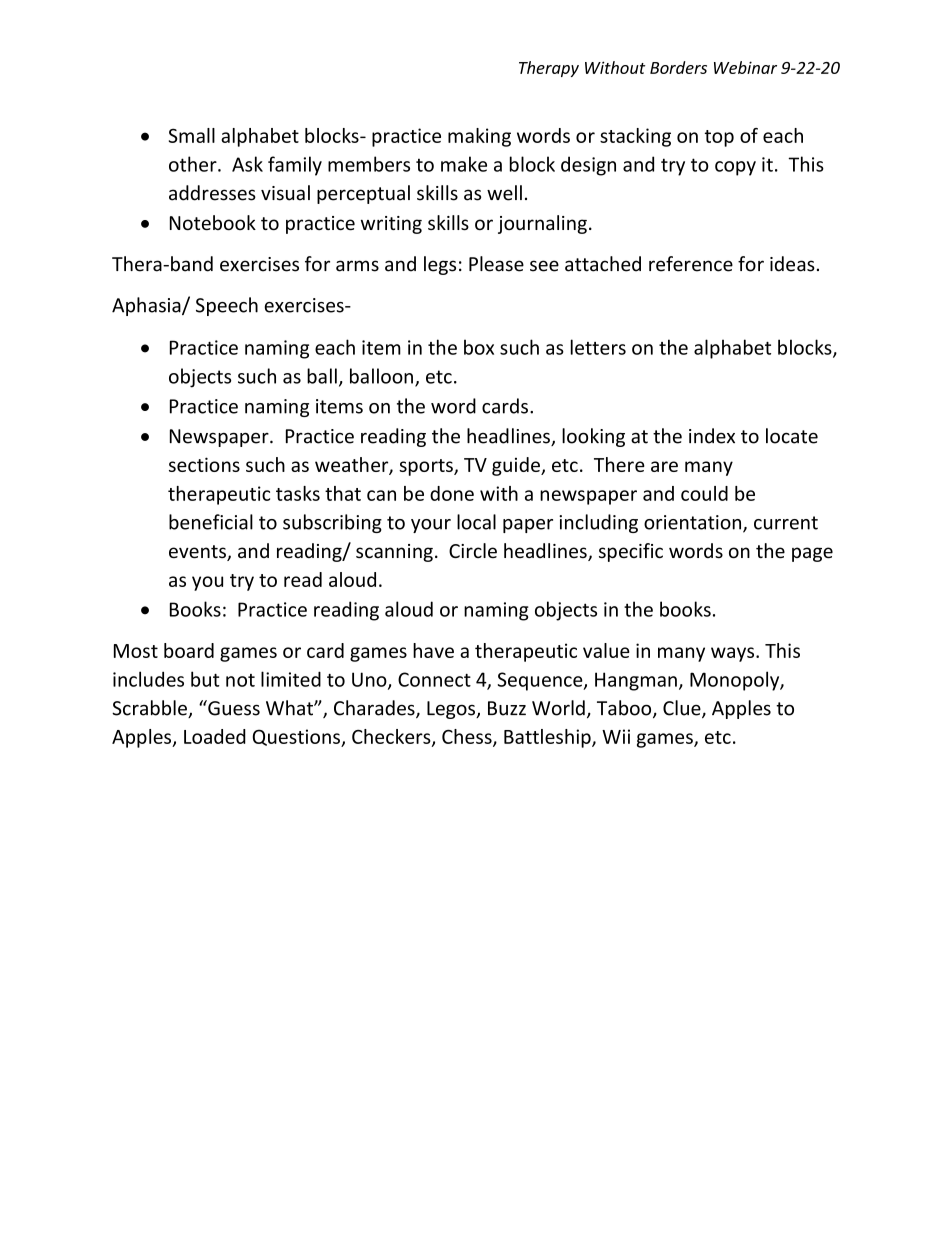 This screenshot has width=952, height=1233. I want to click on Clue, so click(683, 709).
